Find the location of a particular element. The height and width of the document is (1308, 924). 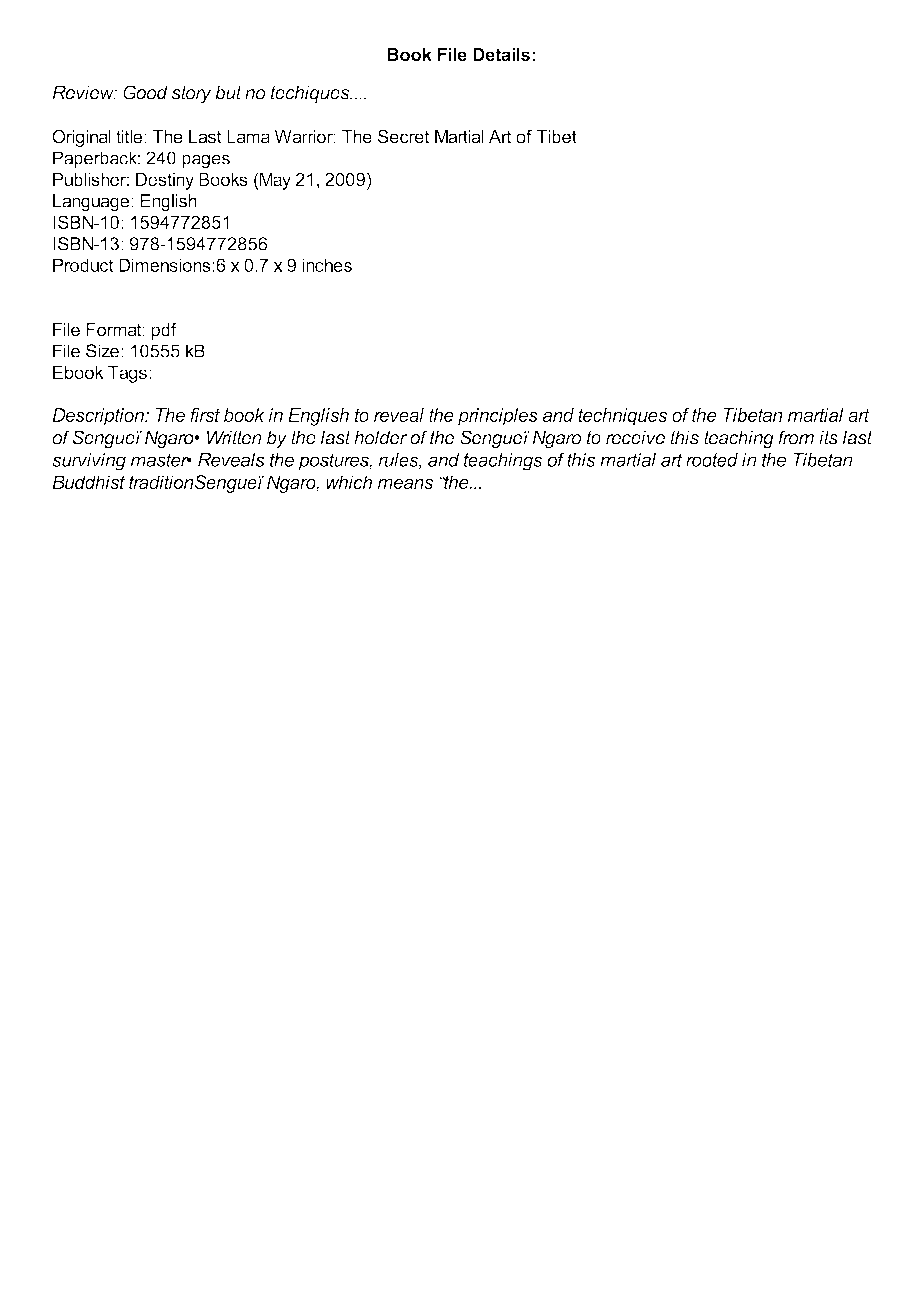

Tags is located at coordinates (127, 374).
